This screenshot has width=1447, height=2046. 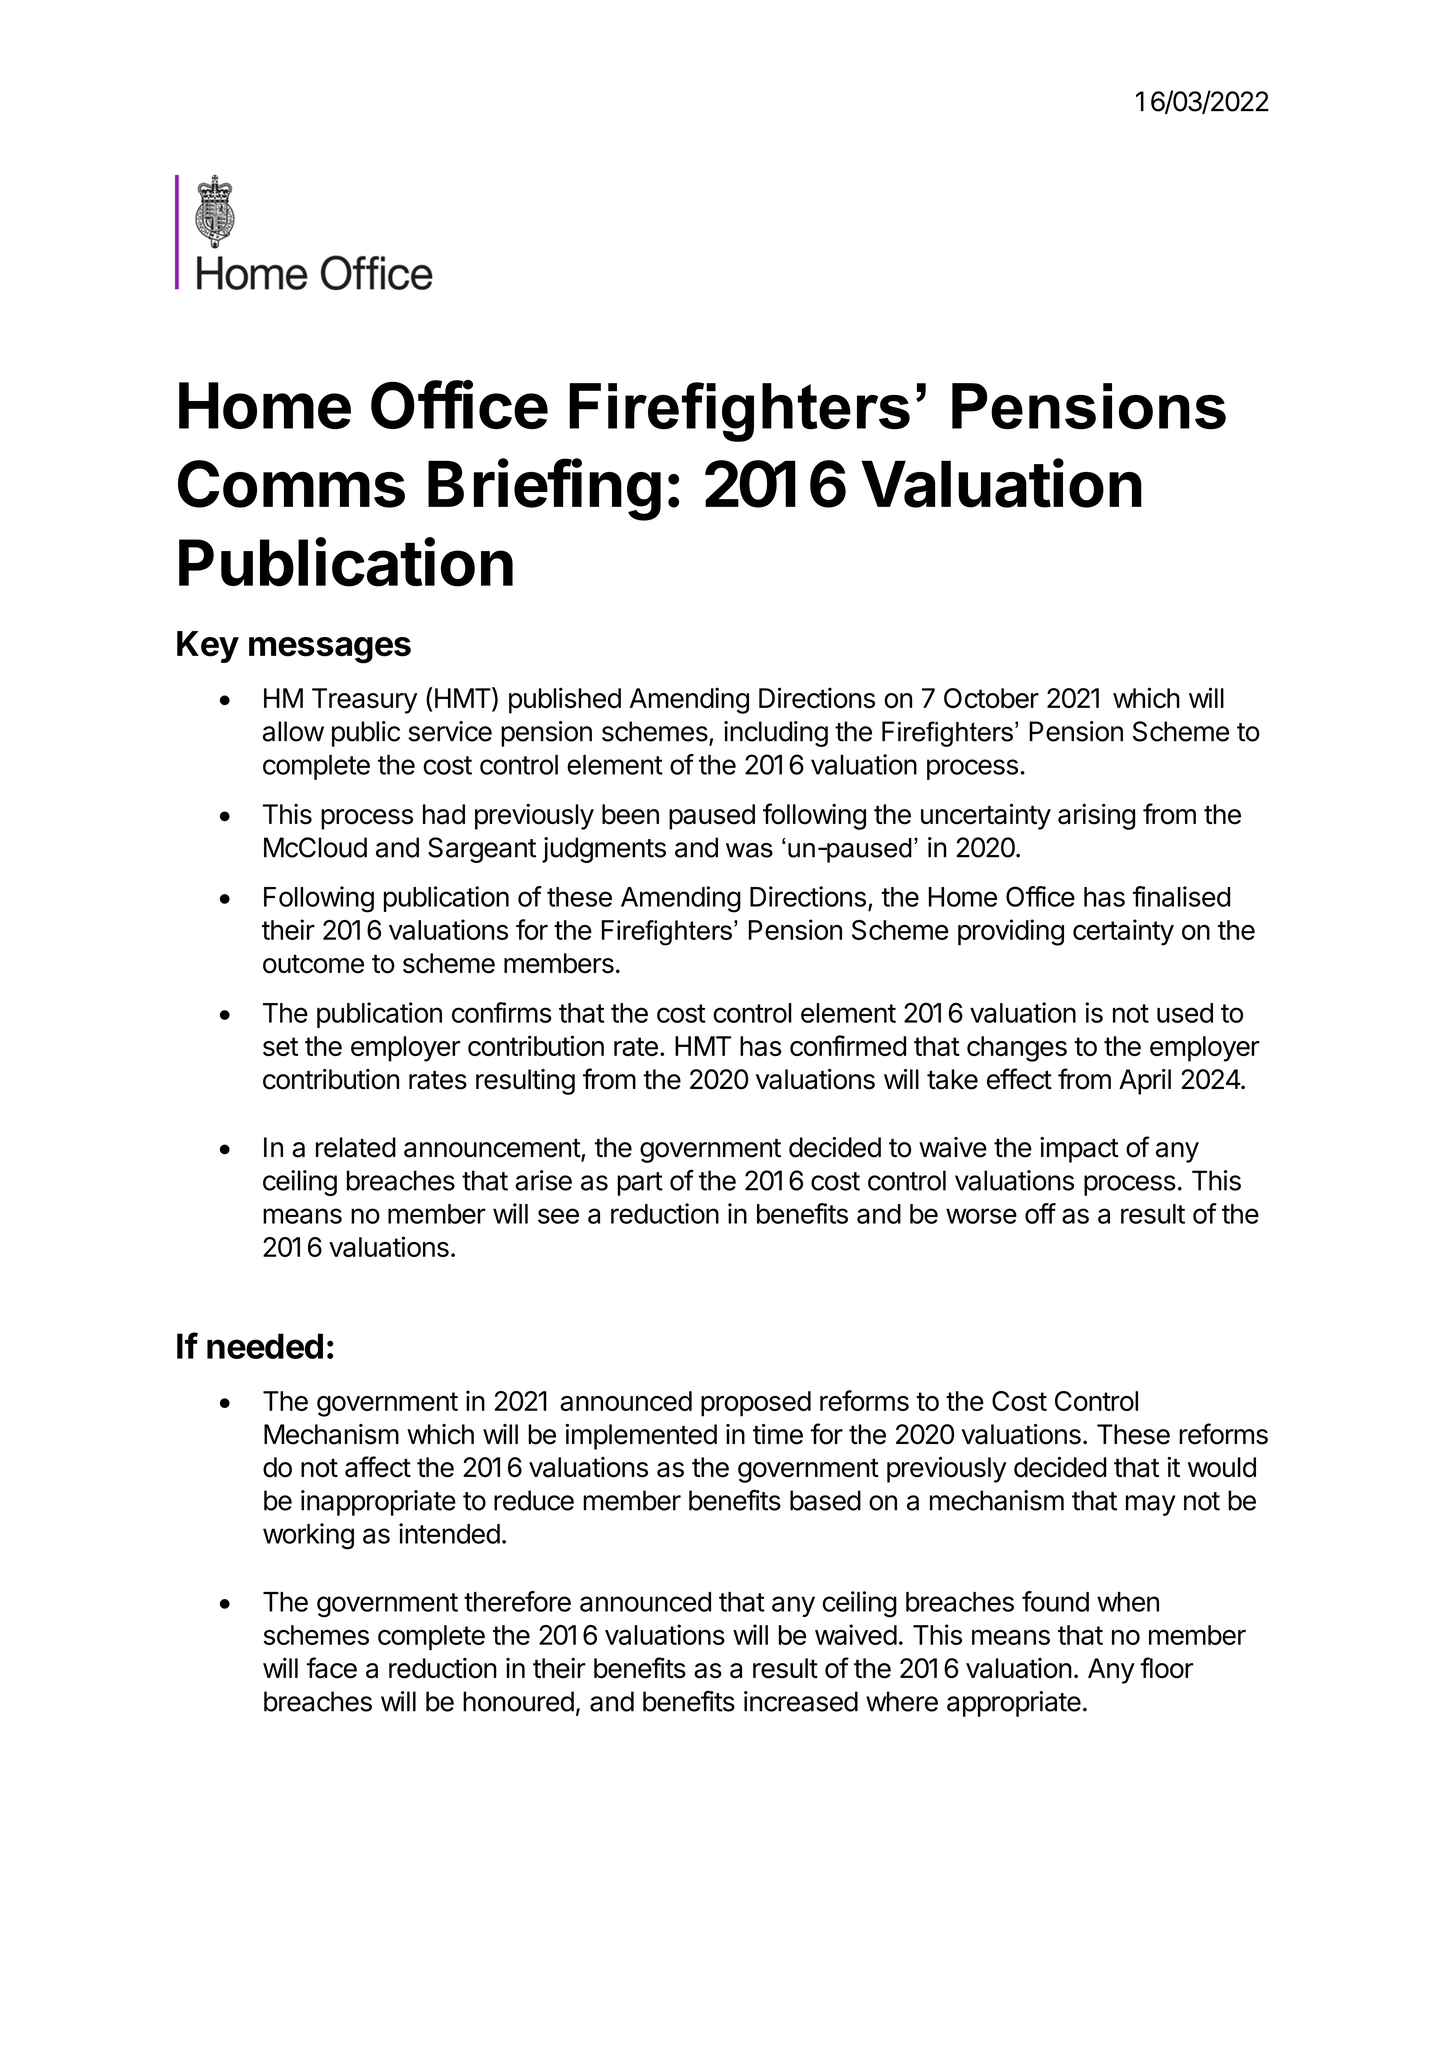 What do you see at coordinates (1222, 1467) in the screenshot?
I see `would` at bounding box center [1222, 1467].
